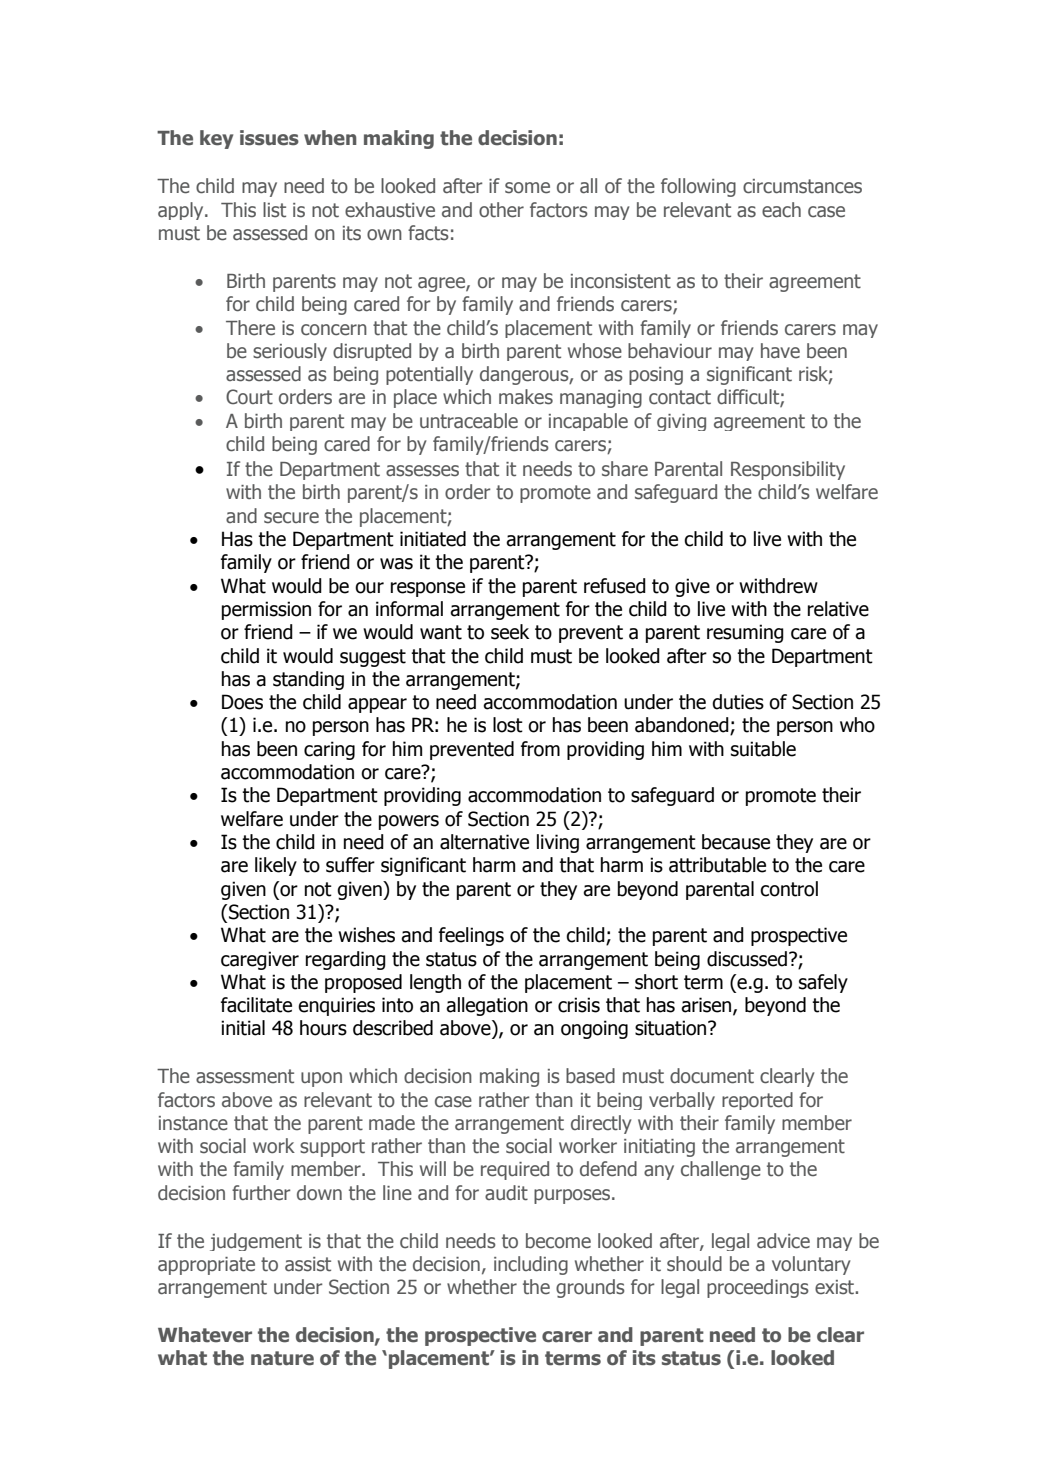 The height and width of the image is (1476, 1044). What do you see at coordinates (781, 210) in the image?
I see `each` at bounding box center [781, 210].
